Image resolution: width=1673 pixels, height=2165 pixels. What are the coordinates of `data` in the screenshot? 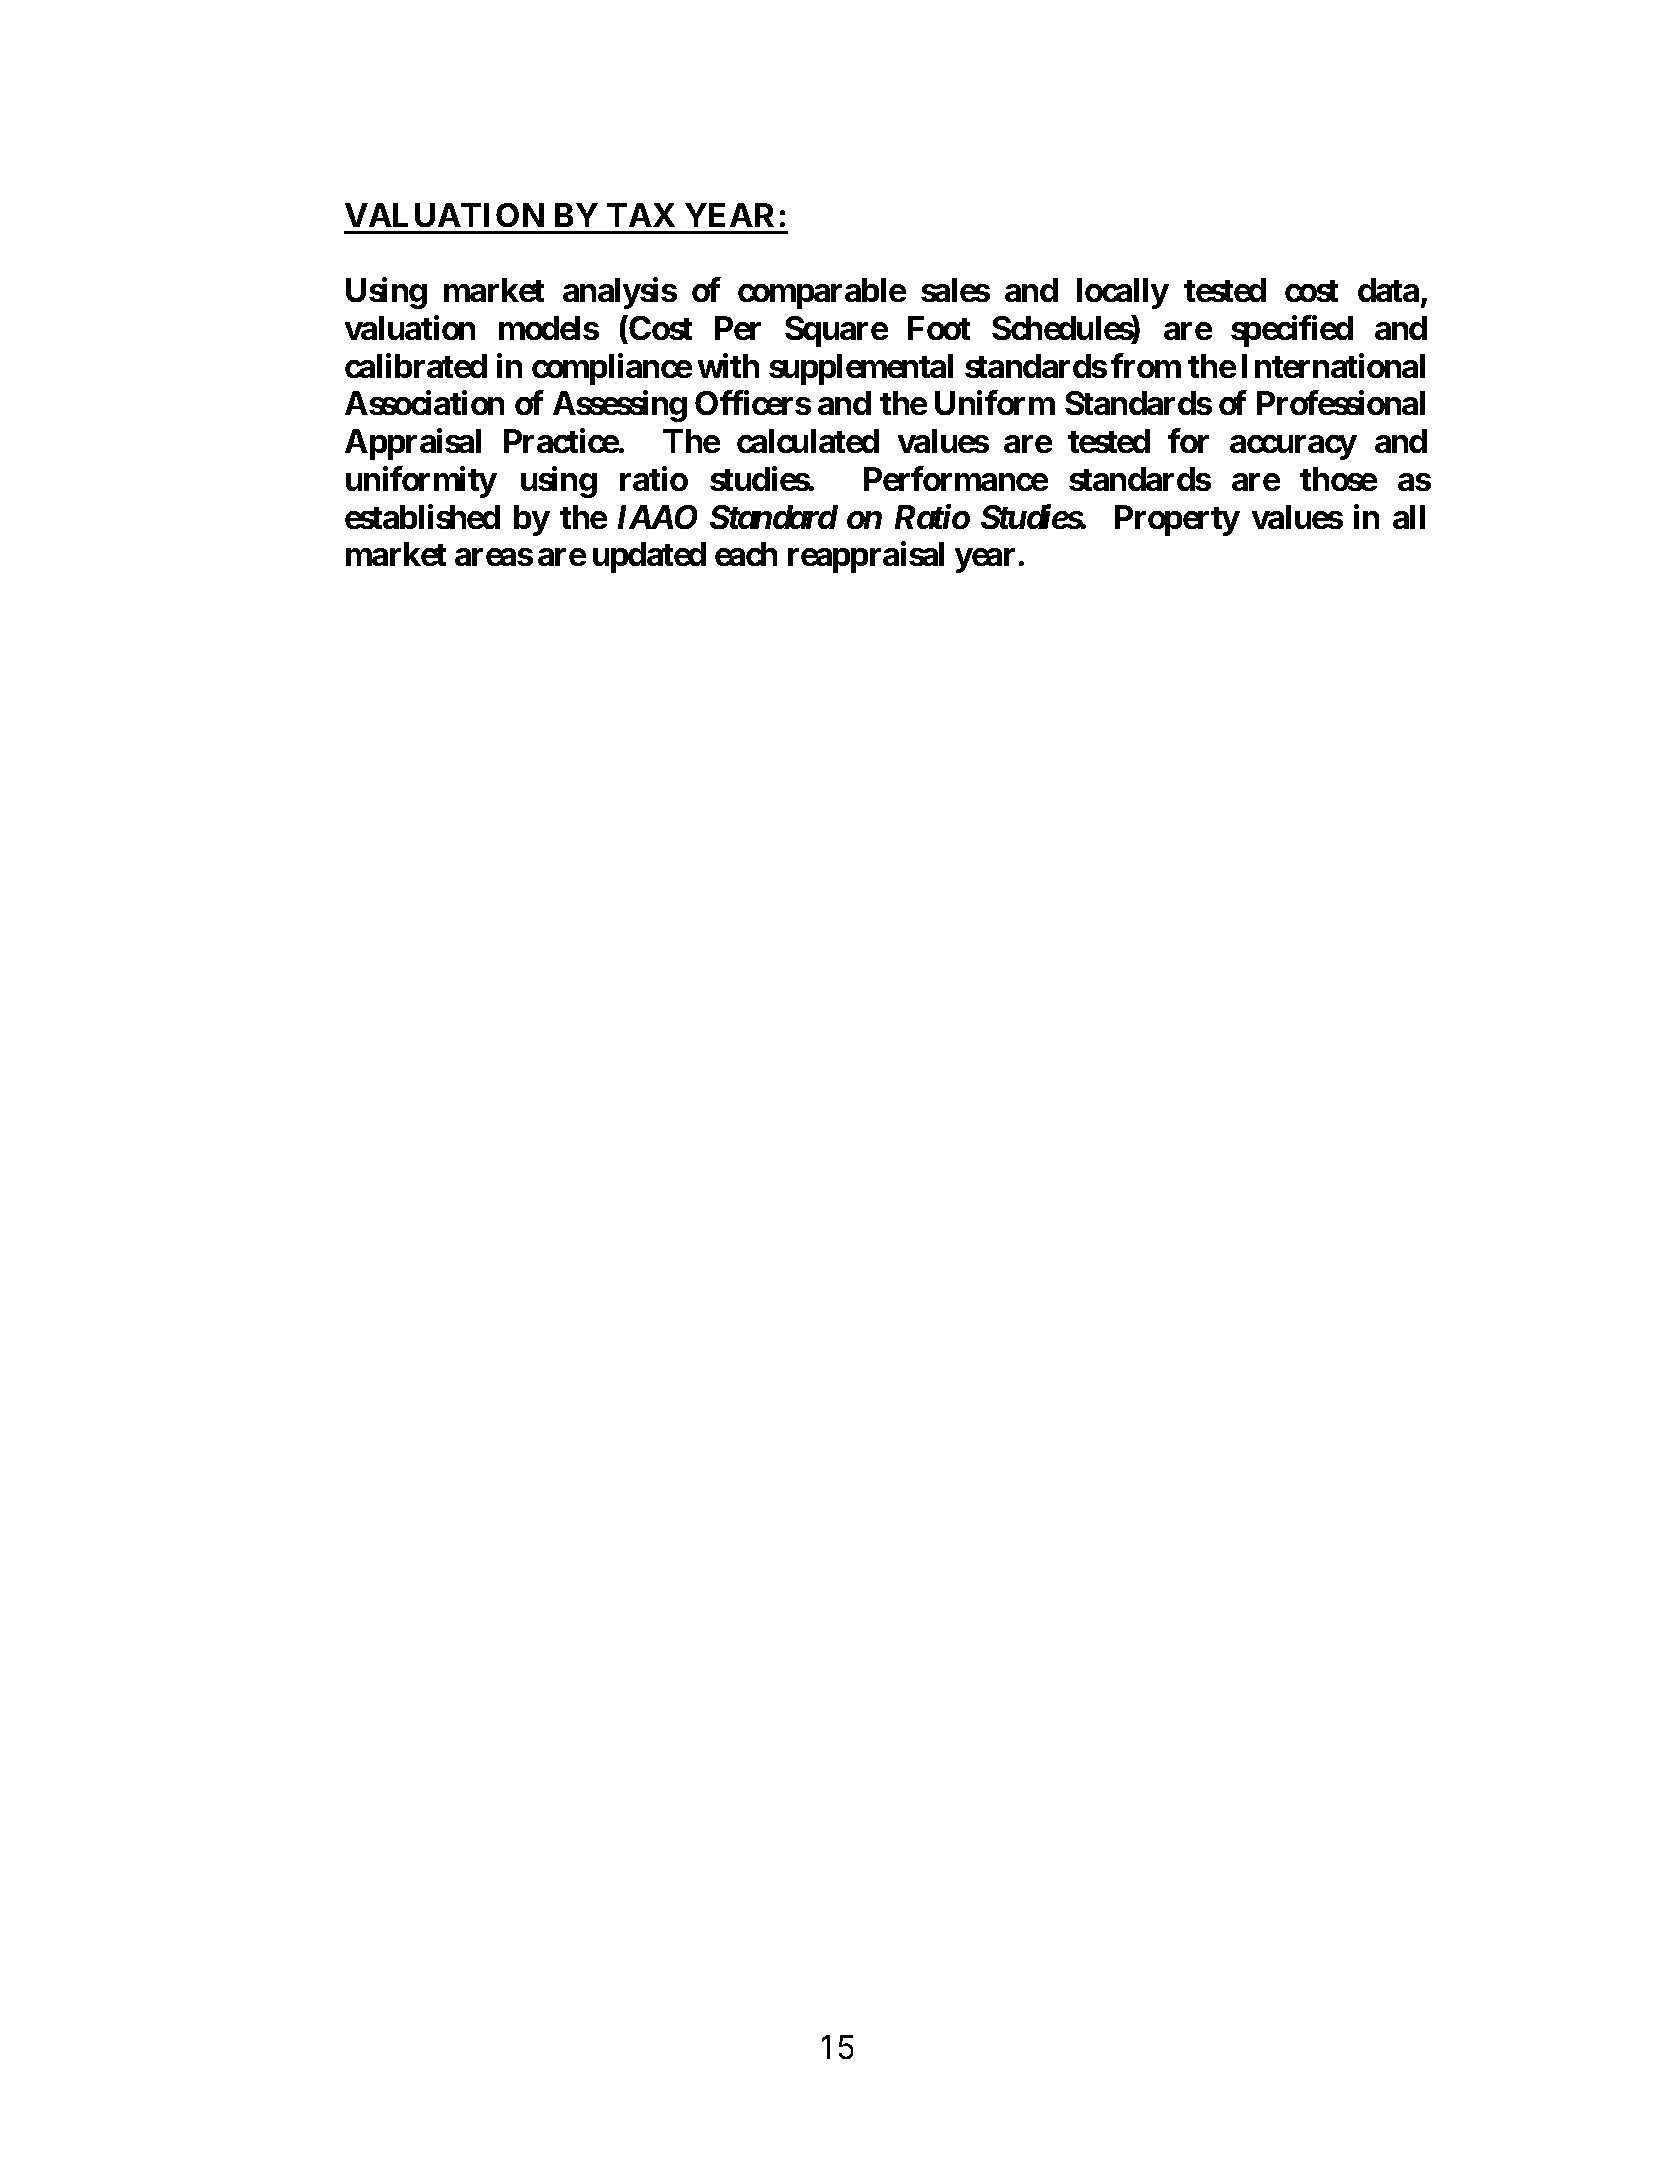 It's located at (1388, 290).
